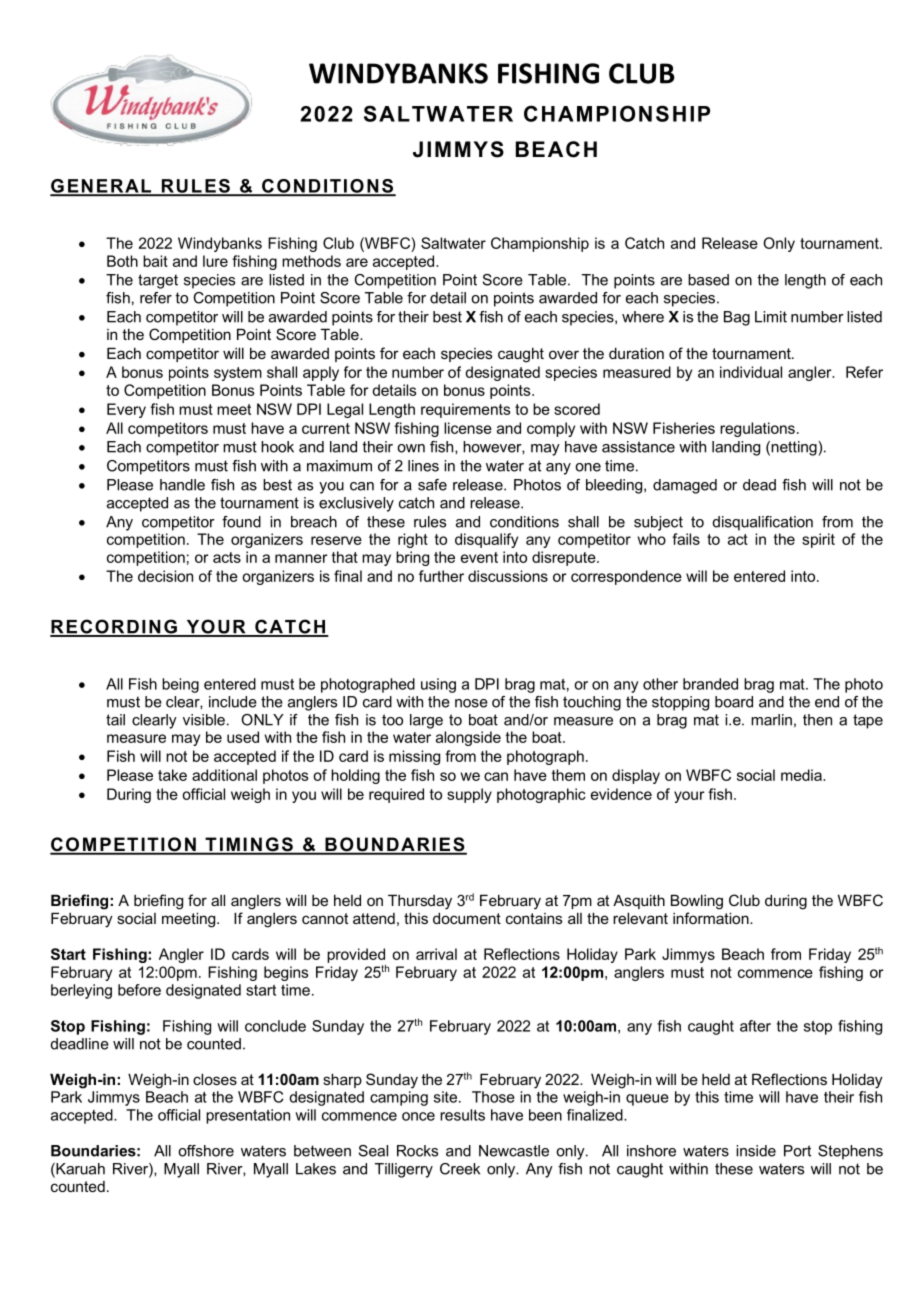  What do you see at coordinates (771, 720) in the image?
I see `marlin` at bounding box center [771, 720].
